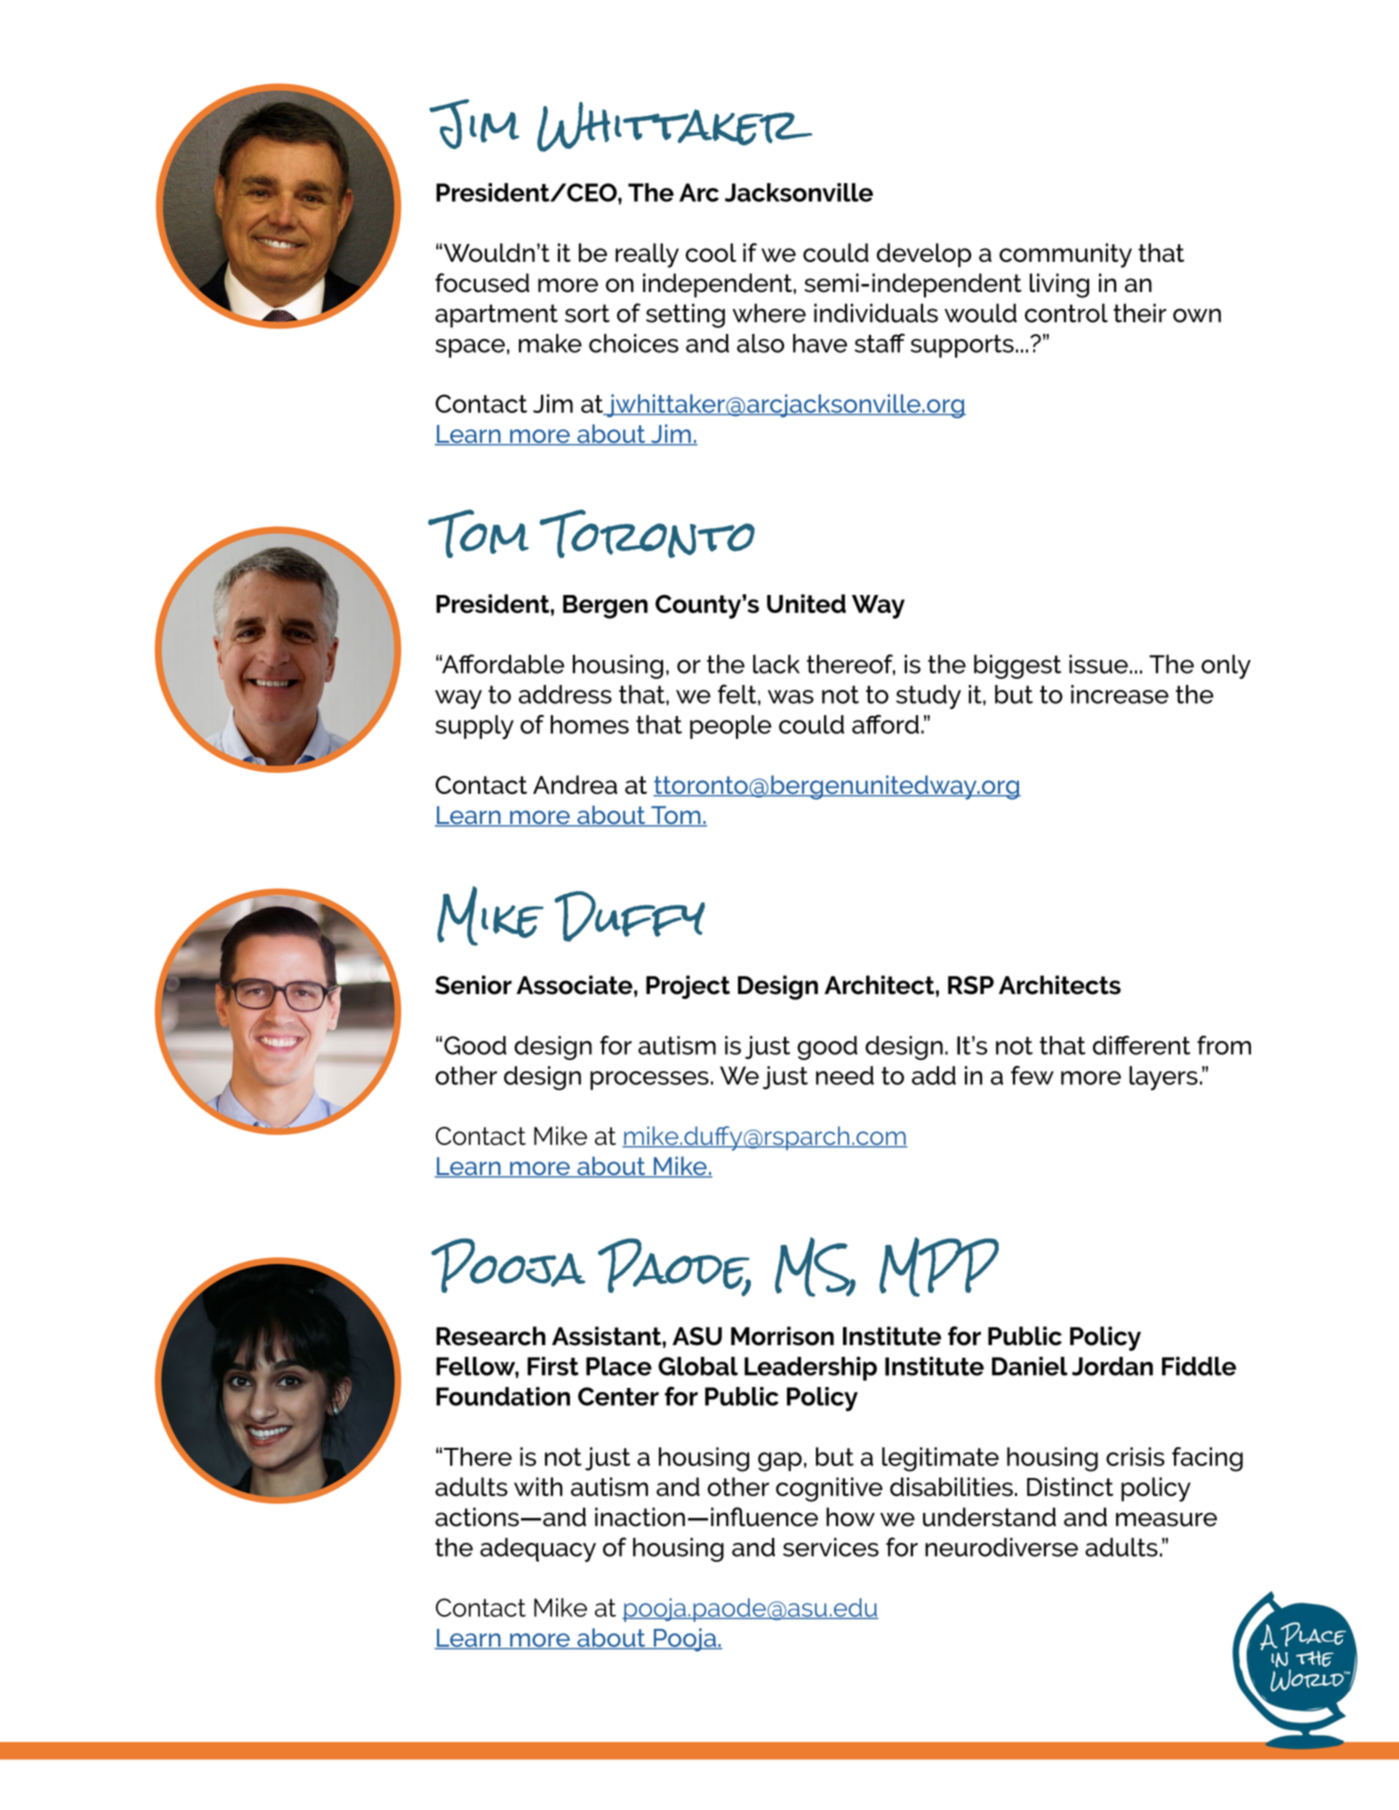 Image resolution: width=1399 pixels, height=1810 pixels. Describe the element at coordinates (1140, 313) in the screenshot. I see `their` at that location.
